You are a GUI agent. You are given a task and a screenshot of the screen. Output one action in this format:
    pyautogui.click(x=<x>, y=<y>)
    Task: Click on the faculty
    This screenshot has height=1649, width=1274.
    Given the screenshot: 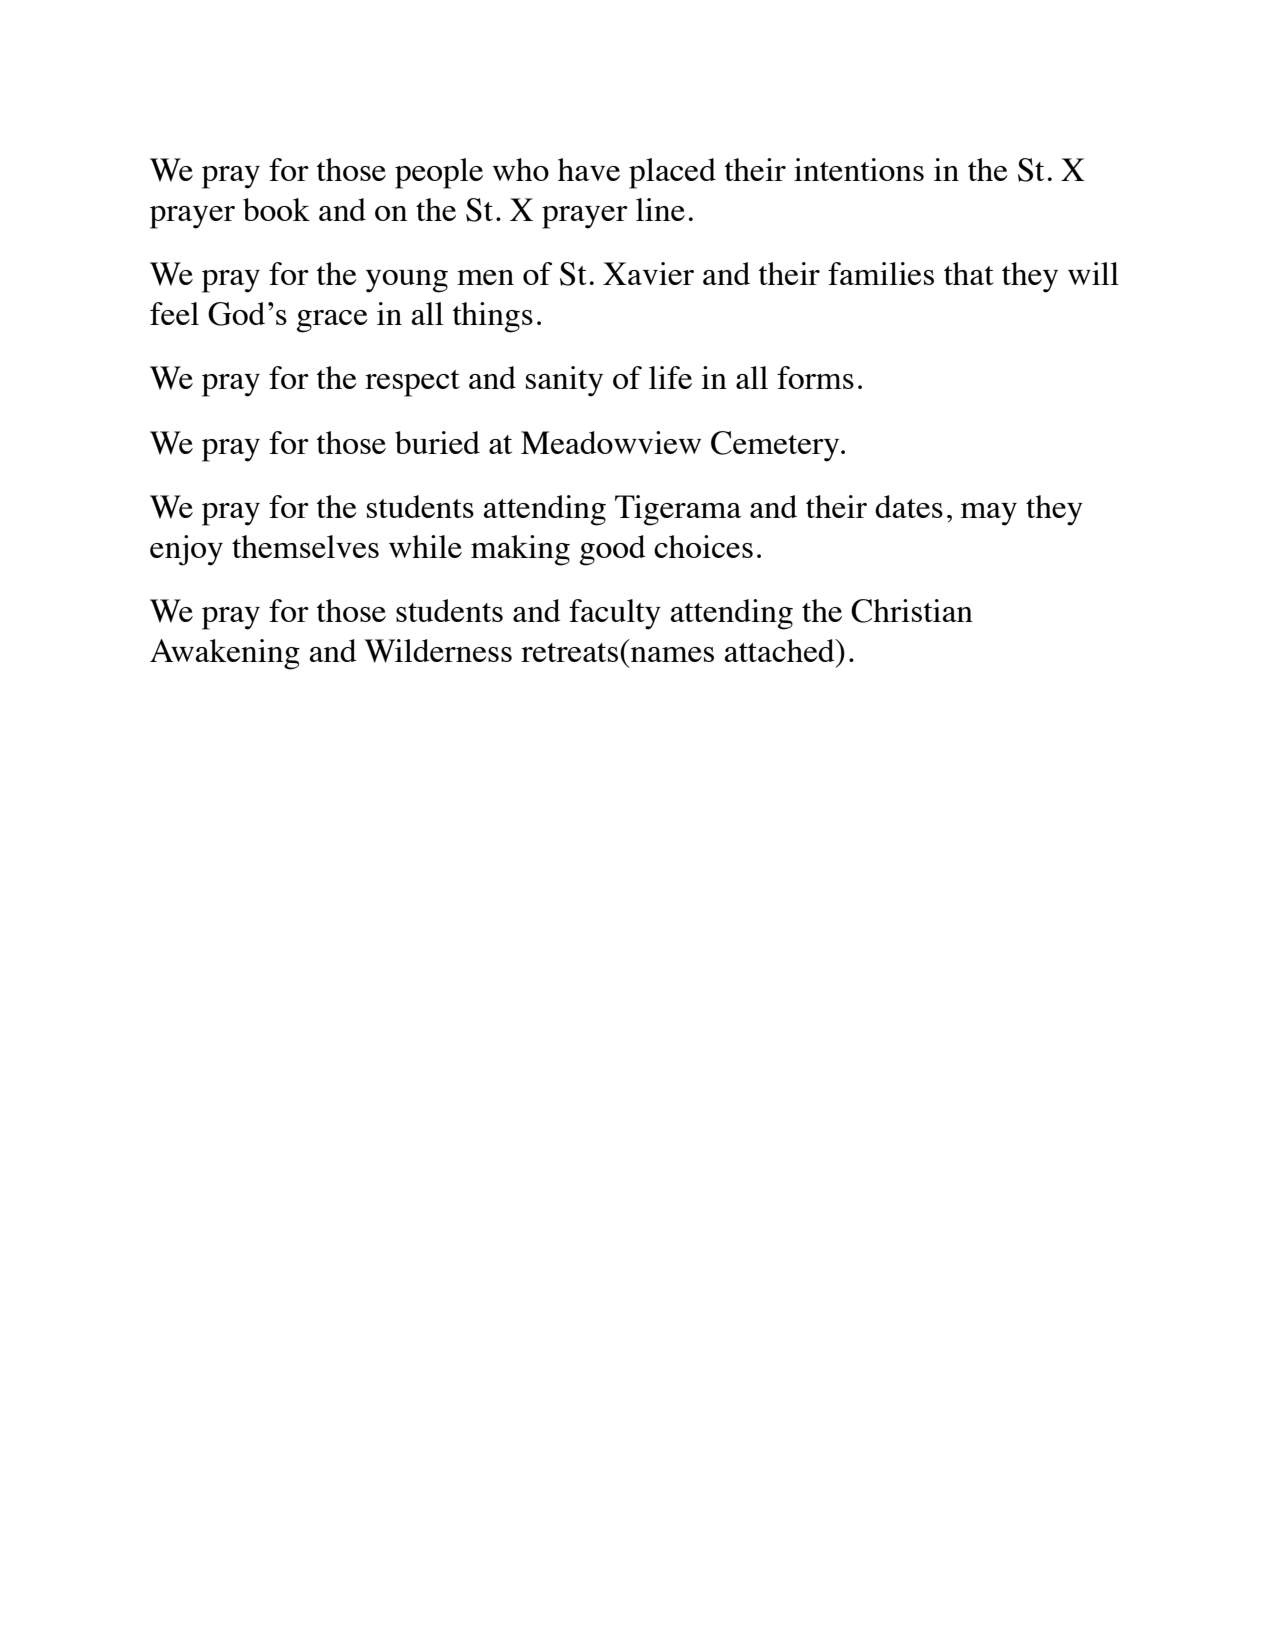 What is the action you would take?
    pyautogui.click(x=615, y=614)
